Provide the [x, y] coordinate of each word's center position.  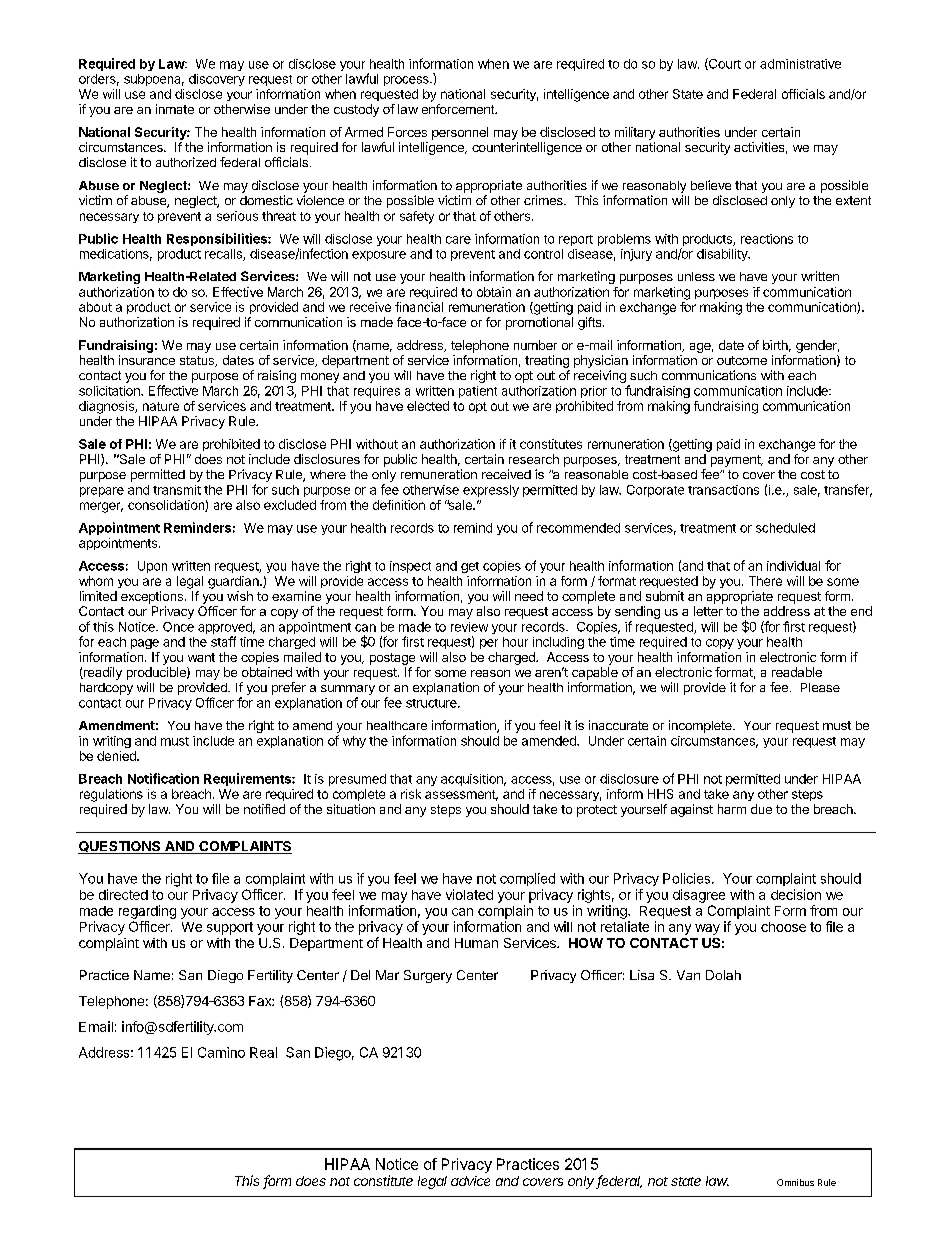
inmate [175, 109]
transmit [177, 490]
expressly [491, 491]
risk [411, 794]
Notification [163, 778]
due [761, 809]
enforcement [459, 109]
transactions [723, 490]
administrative [800, 64]
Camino [221, 1052]
